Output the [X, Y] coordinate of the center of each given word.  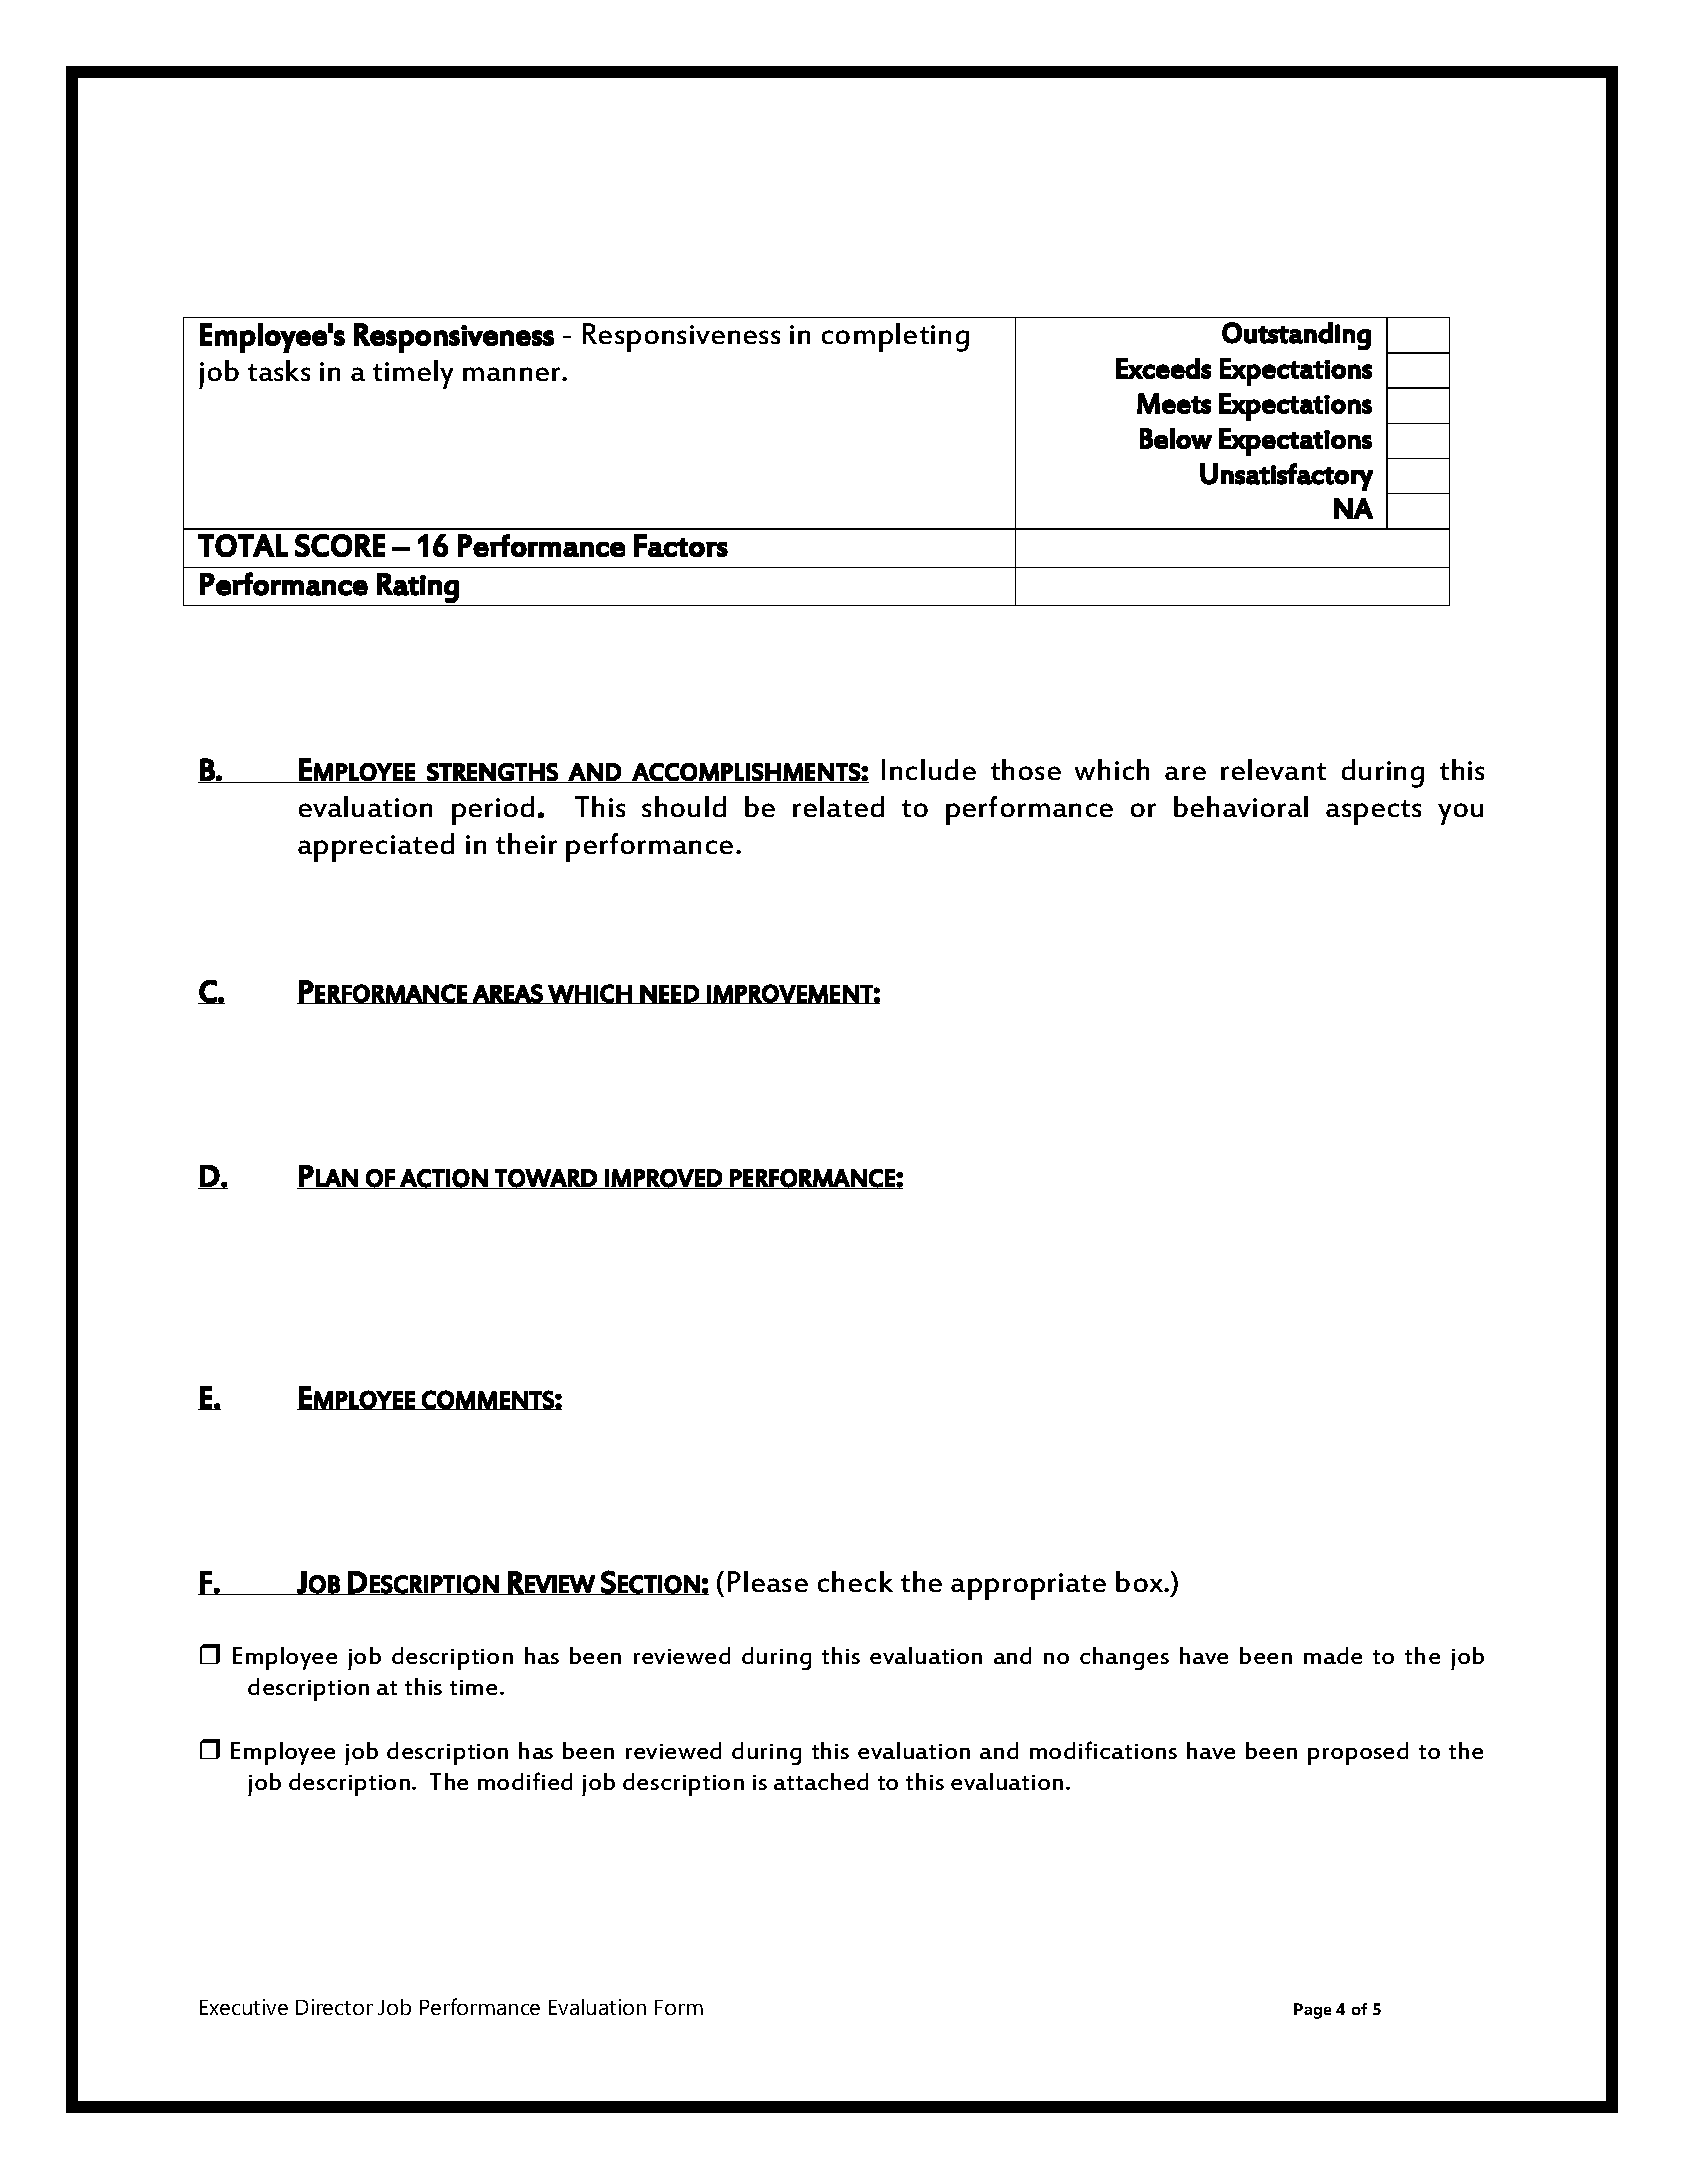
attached [821, 1781]
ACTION [444, 1179]
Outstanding [1296, 336]
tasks [279, 370]
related [838, 806]
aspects [1373, 812]
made [1333, 1655]
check [855, 1581]
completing [895, 337]
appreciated [376, 847]
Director [334, 2007]
